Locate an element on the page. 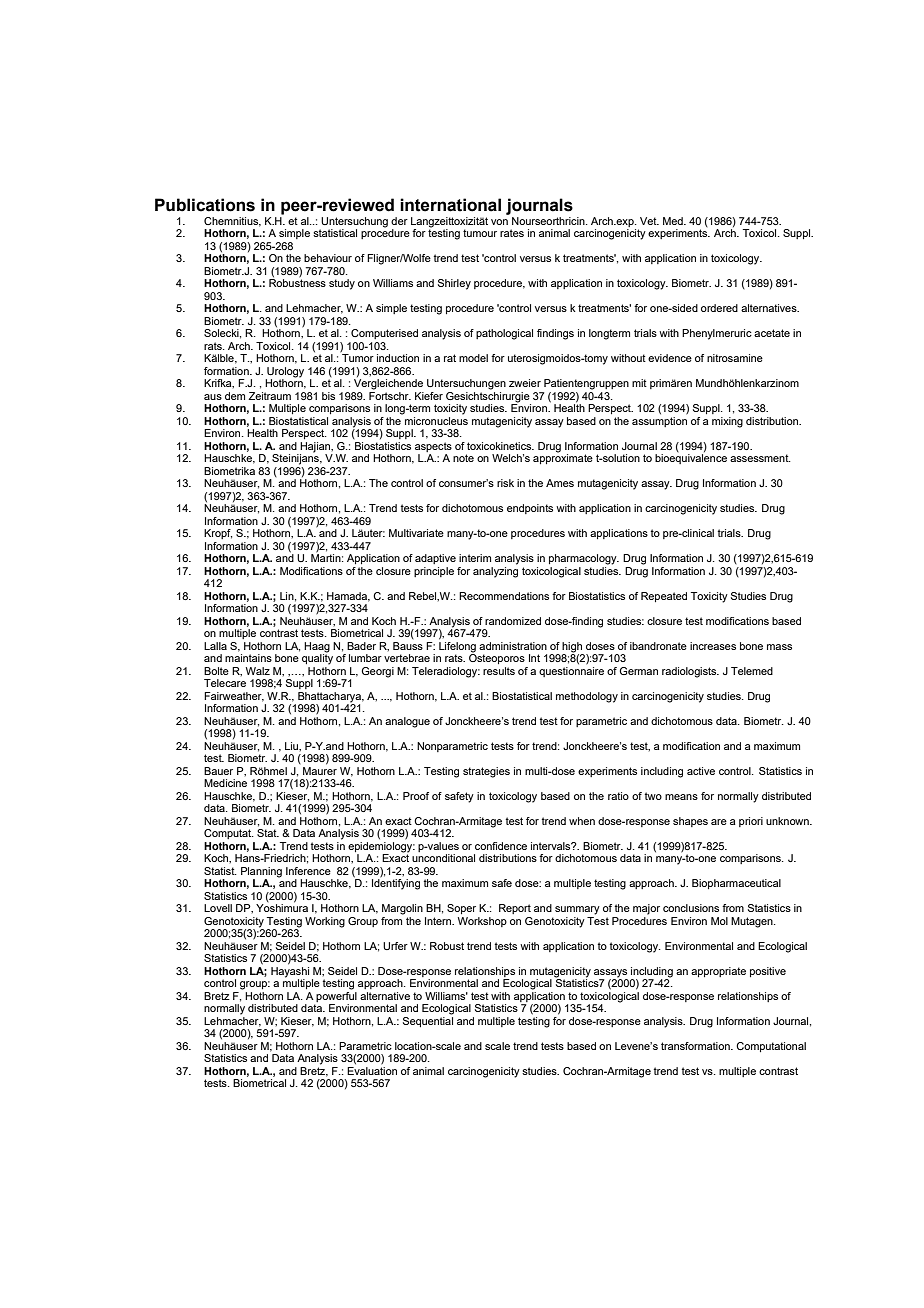 This page has height=1308, width=924. von is located at coordinates (499, 222).
